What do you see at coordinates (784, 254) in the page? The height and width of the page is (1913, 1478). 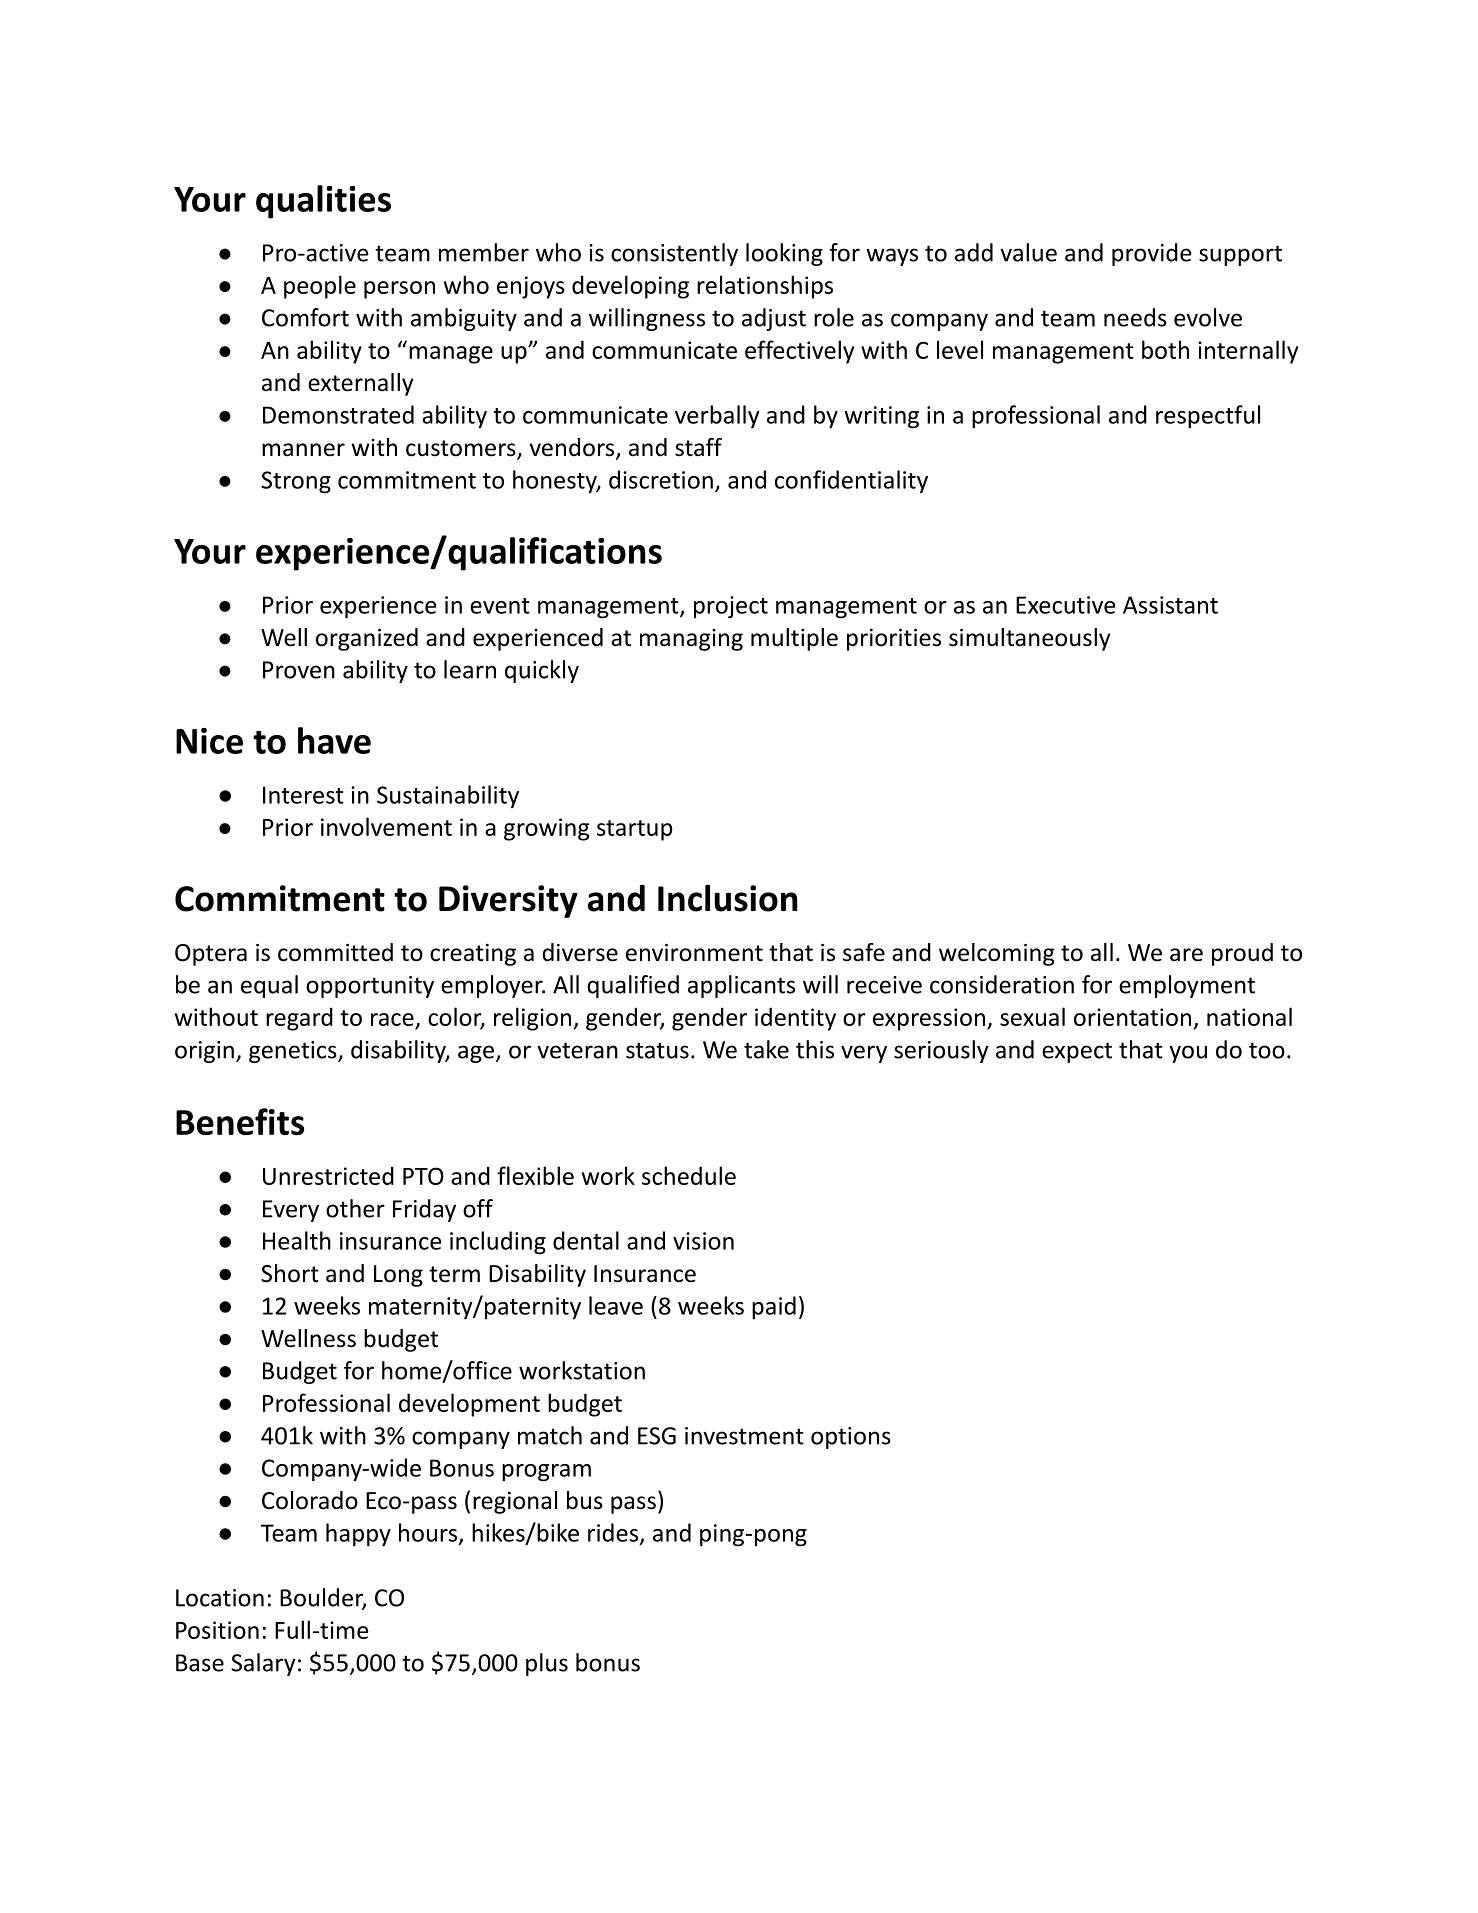 I see `looking` at bounding box center [784, 254].
